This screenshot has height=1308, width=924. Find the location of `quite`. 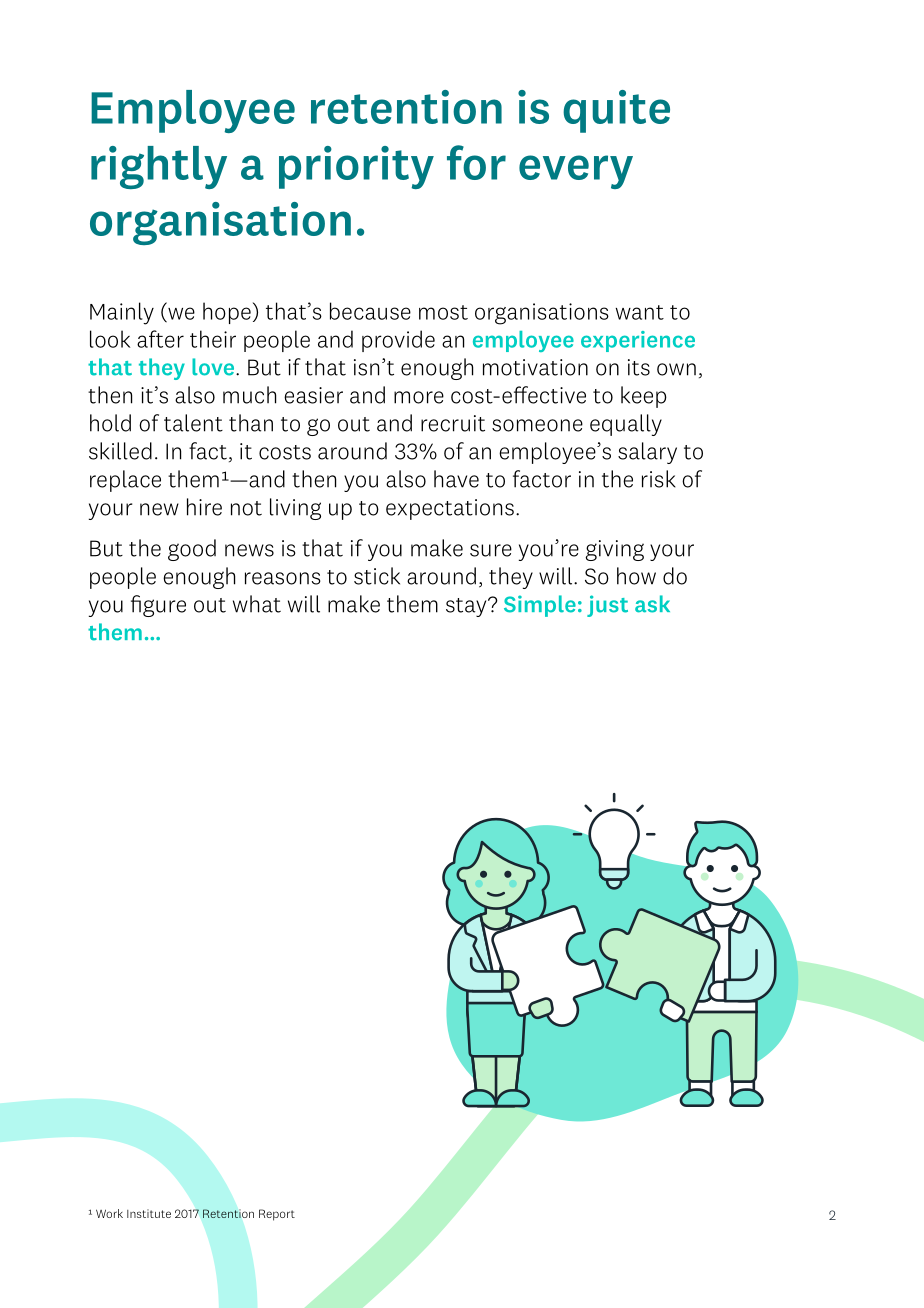

quite is located at coordinates (616, 111).
